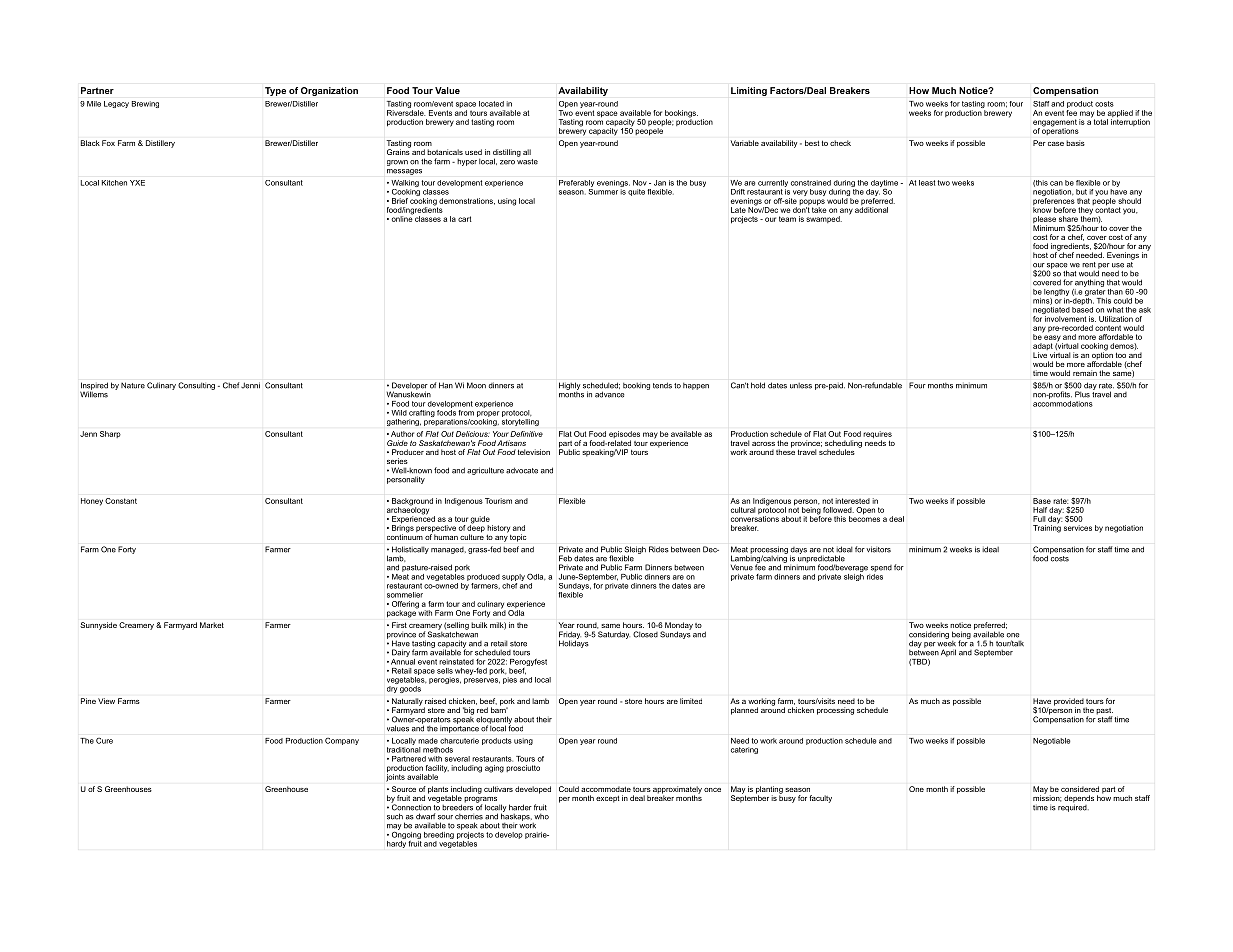 The height and width of the screenshot is (952, 1233). I want to click on joints, so click(395, 777).
